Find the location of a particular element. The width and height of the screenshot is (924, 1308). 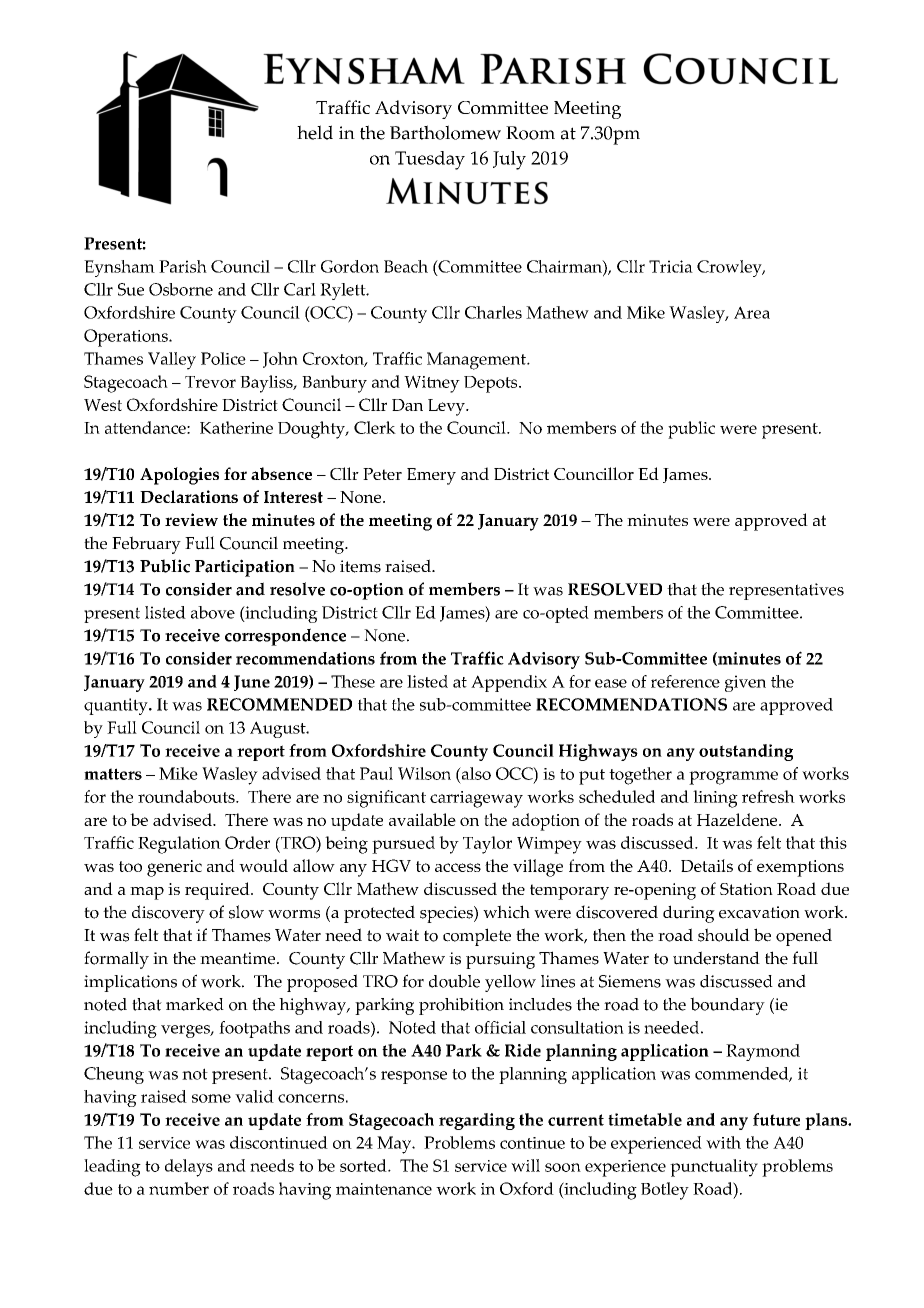

held is located at coordinates (315, 132).
